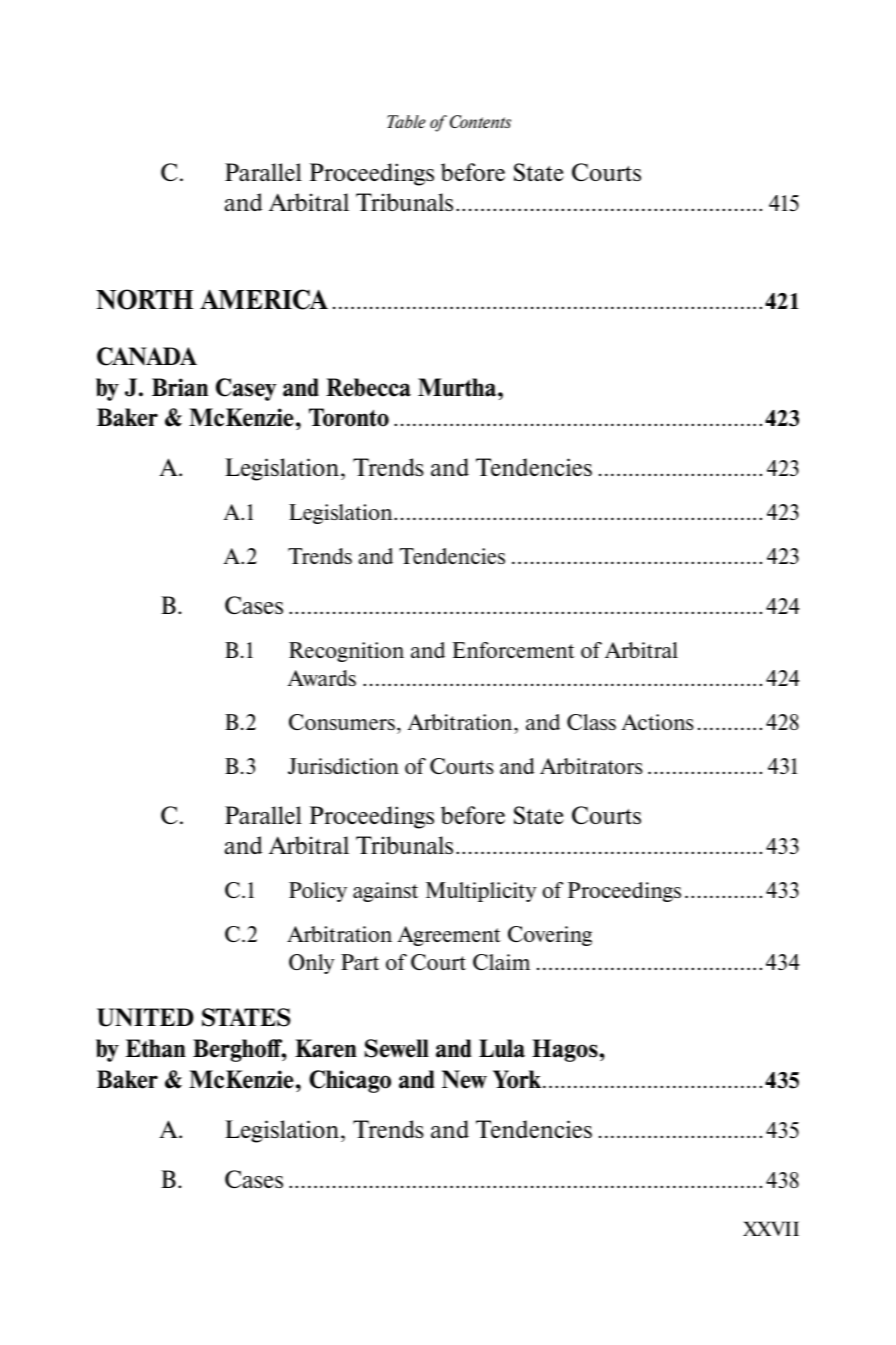 Image resolution: width=896 pixels, height=1345 pixels. I want to click on Brian, so click(180, 387).
